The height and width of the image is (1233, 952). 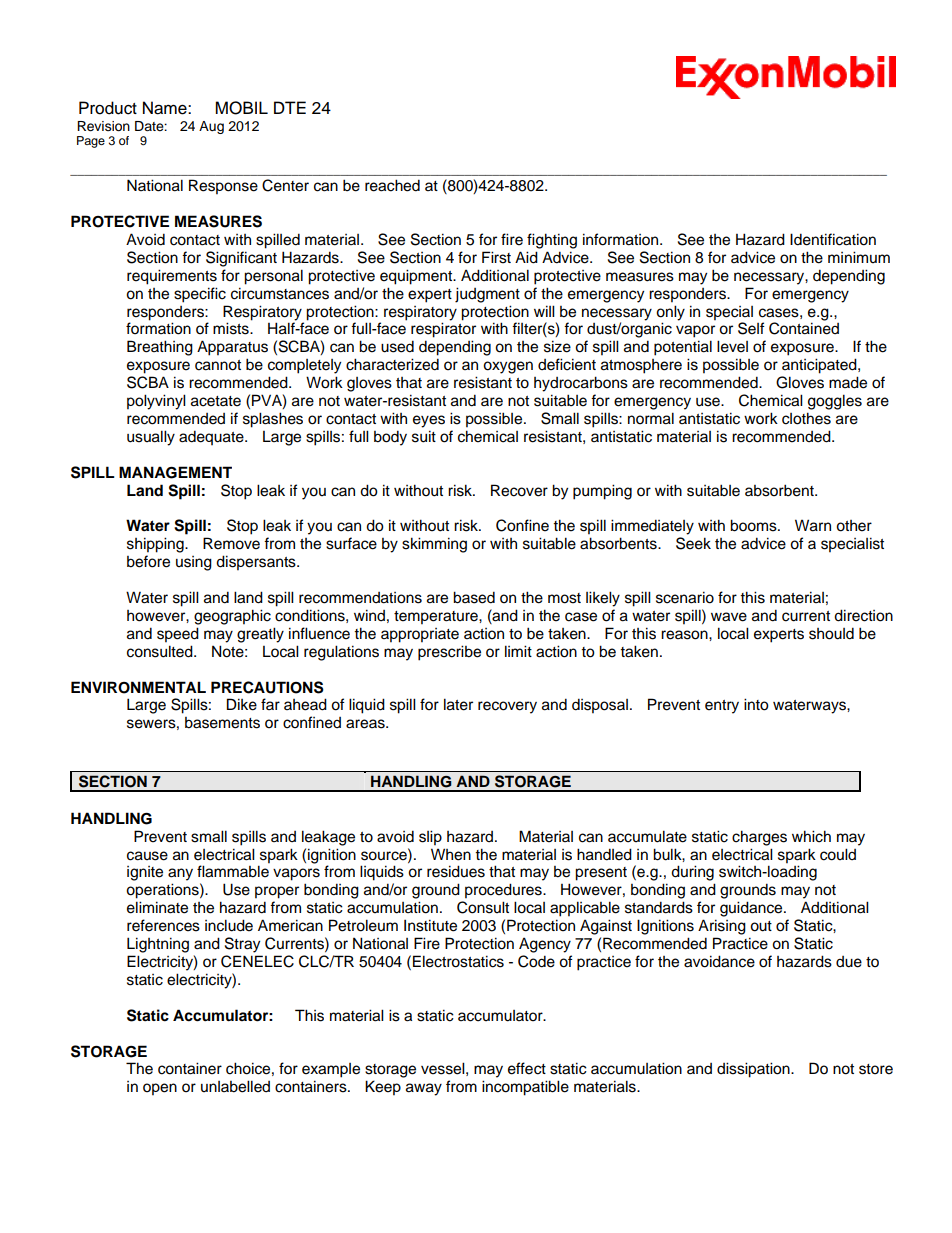 I want to click on open, so click(x=160, y=1089).
